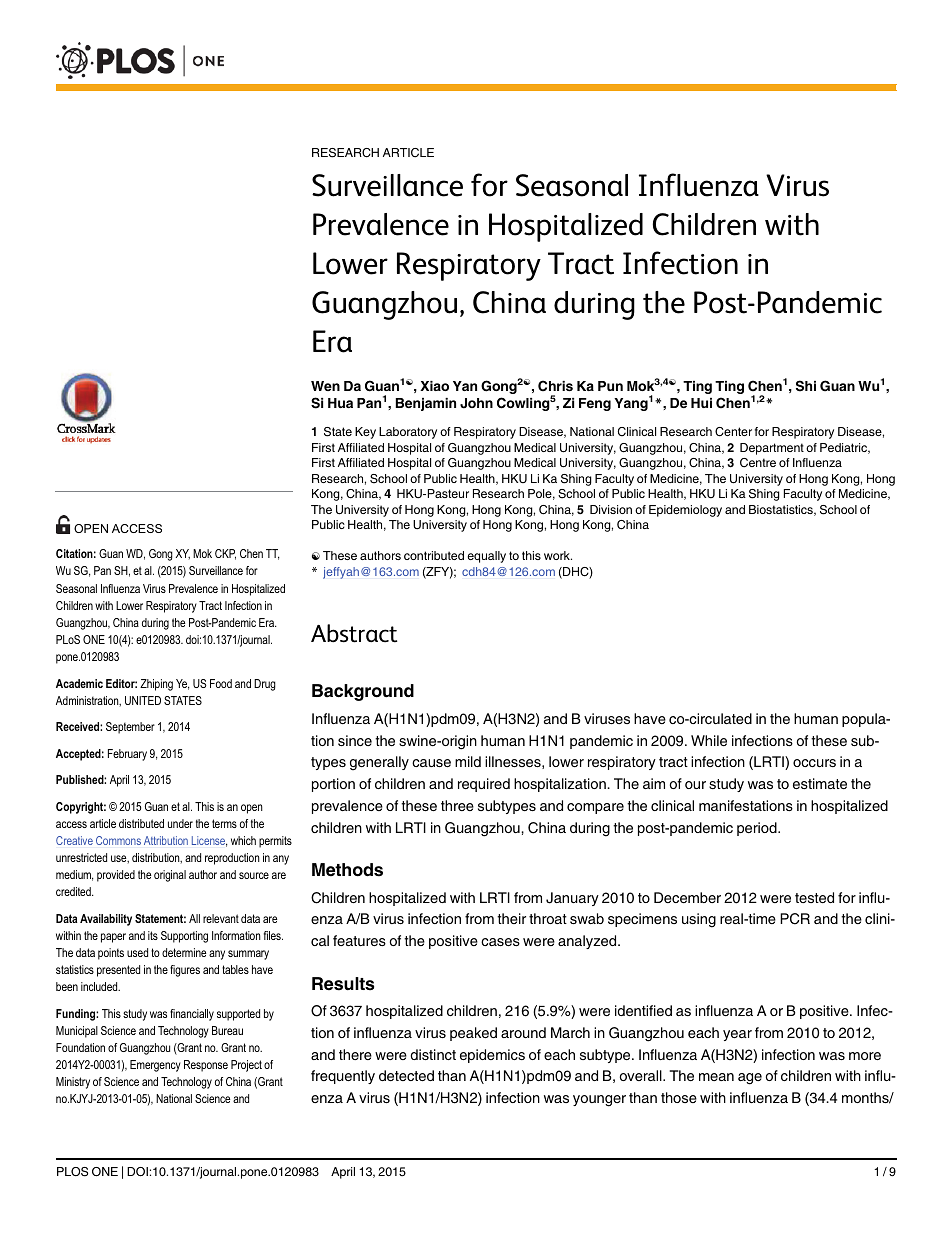  I want to click on Wen, so click(325, 386).
